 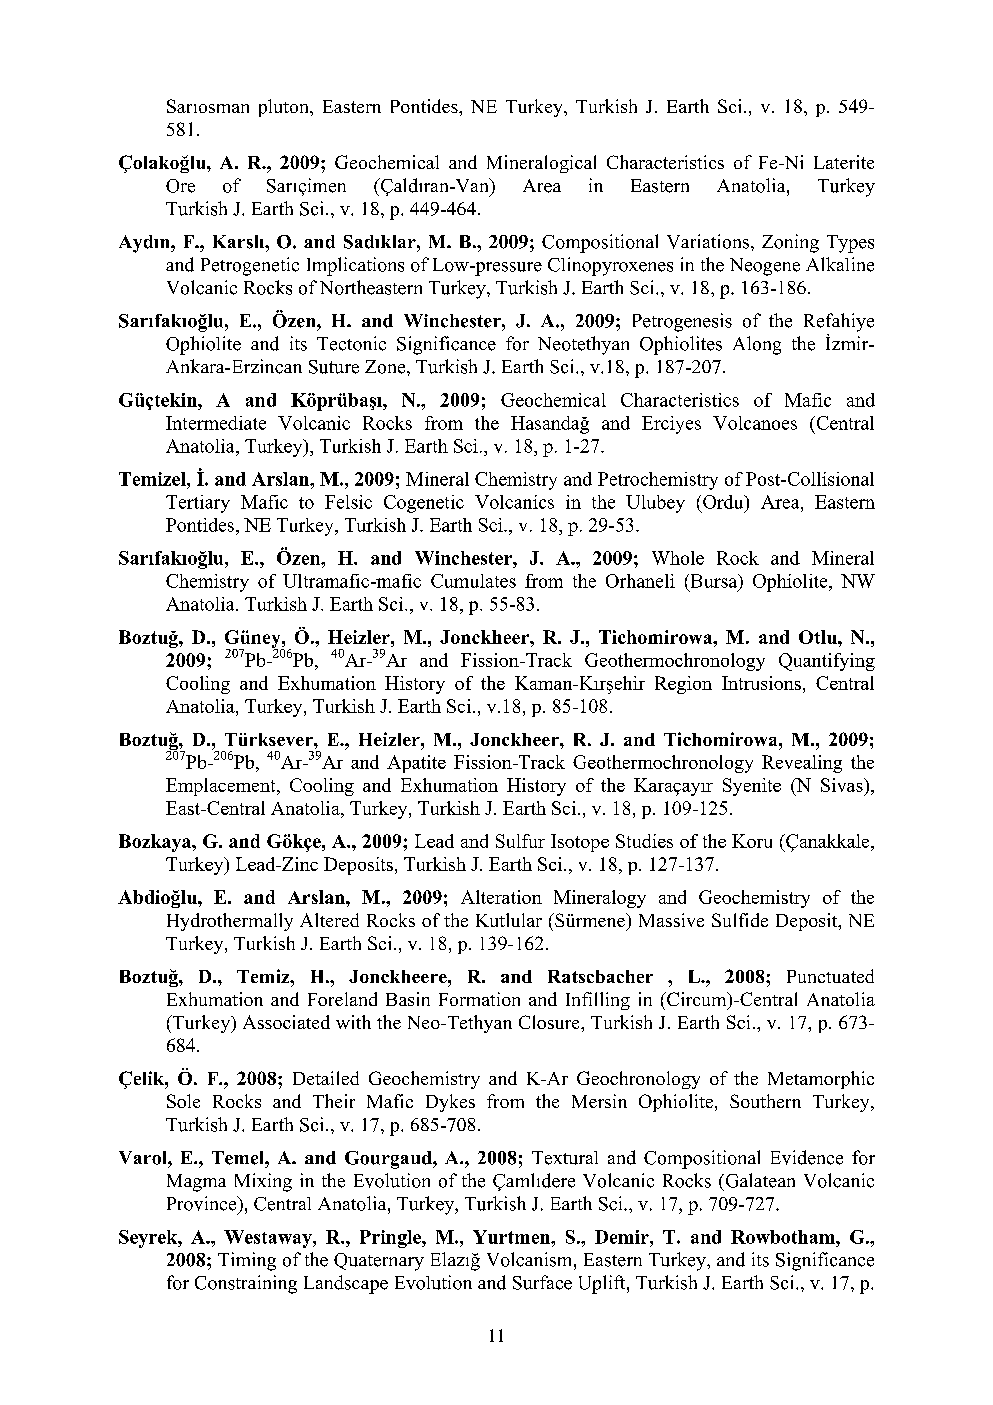 I want to click on Punctuated, so click(x=830, y=976).
